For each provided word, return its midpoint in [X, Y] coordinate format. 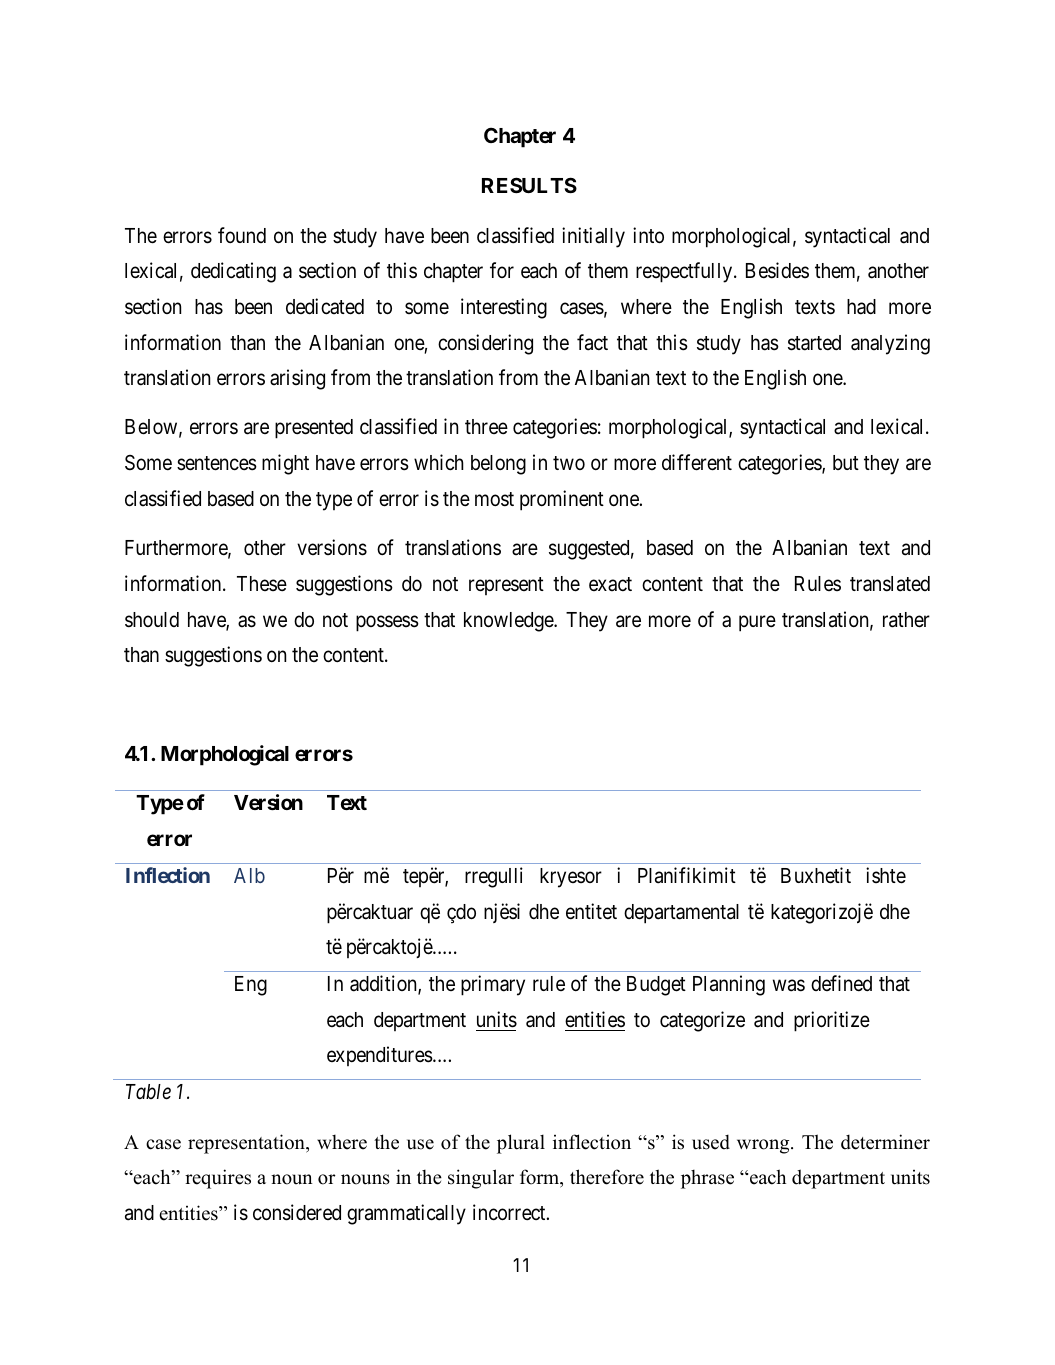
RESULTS [529, 185]
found [242, 235]
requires [218, 1179]
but [846, 462]
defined [841, 983]
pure [757, 623]
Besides [777, 270]
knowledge [509, 622]
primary [493, 985]
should [152, 620]
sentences [217, 463]
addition [384, 984]
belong [498, 465]
